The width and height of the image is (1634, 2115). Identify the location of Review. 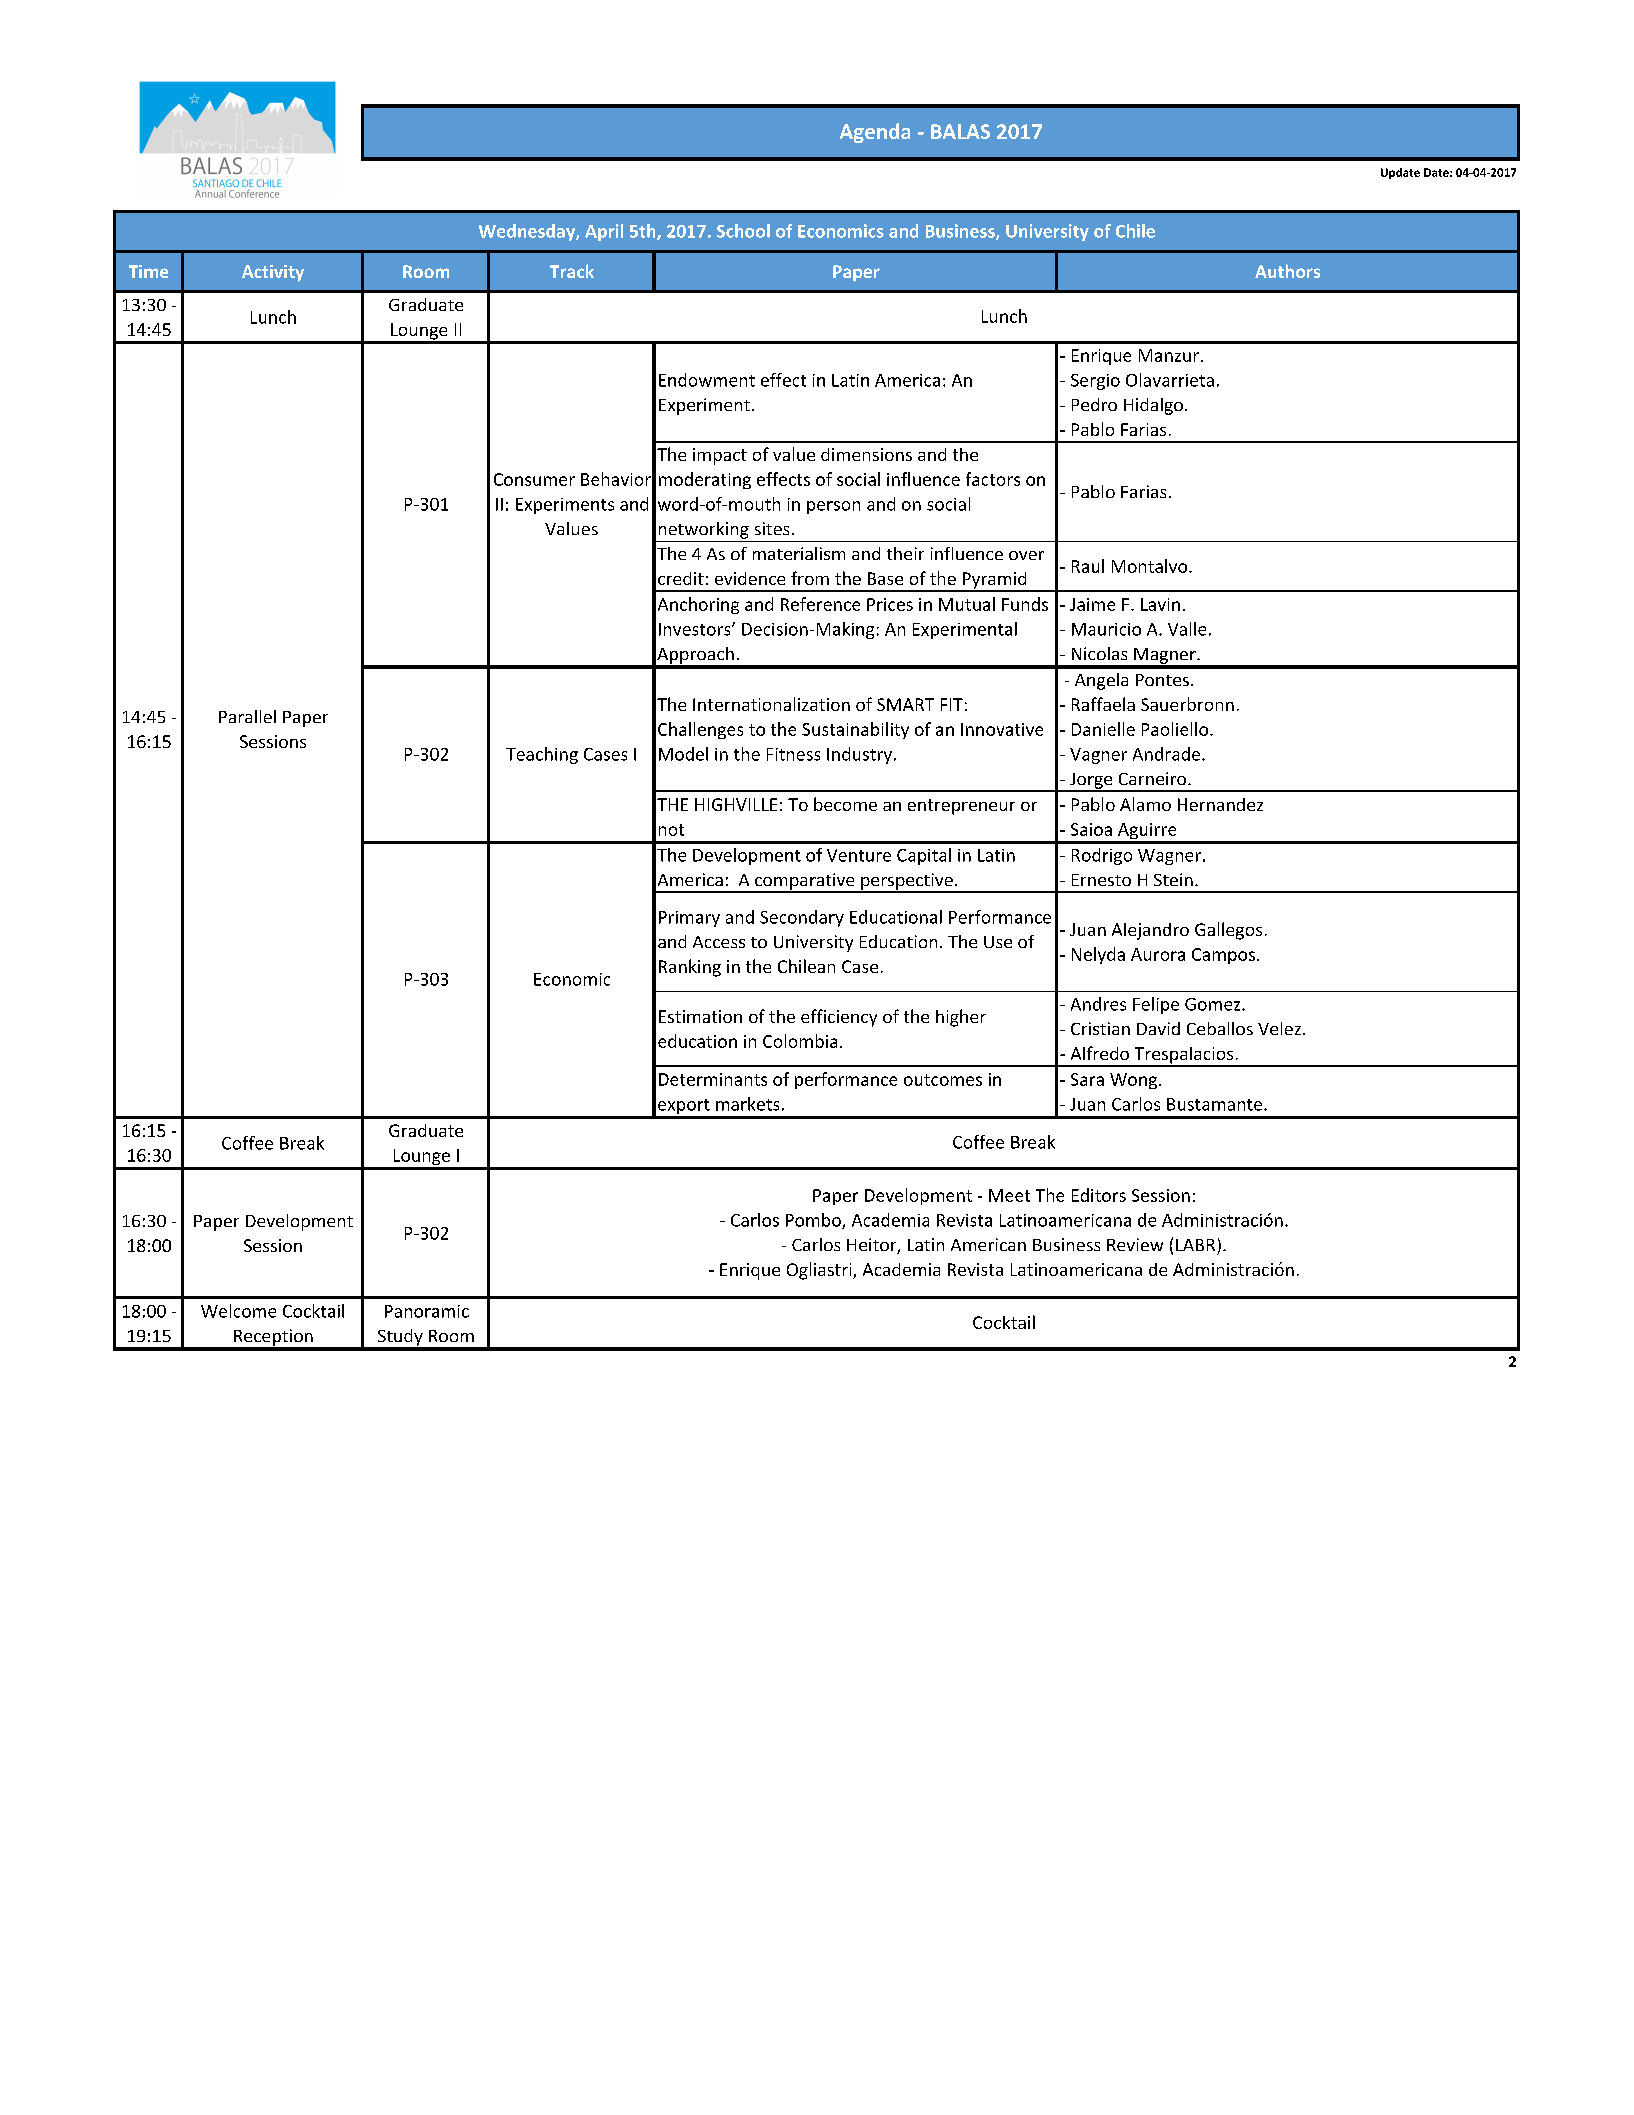
(1135, 1244).
